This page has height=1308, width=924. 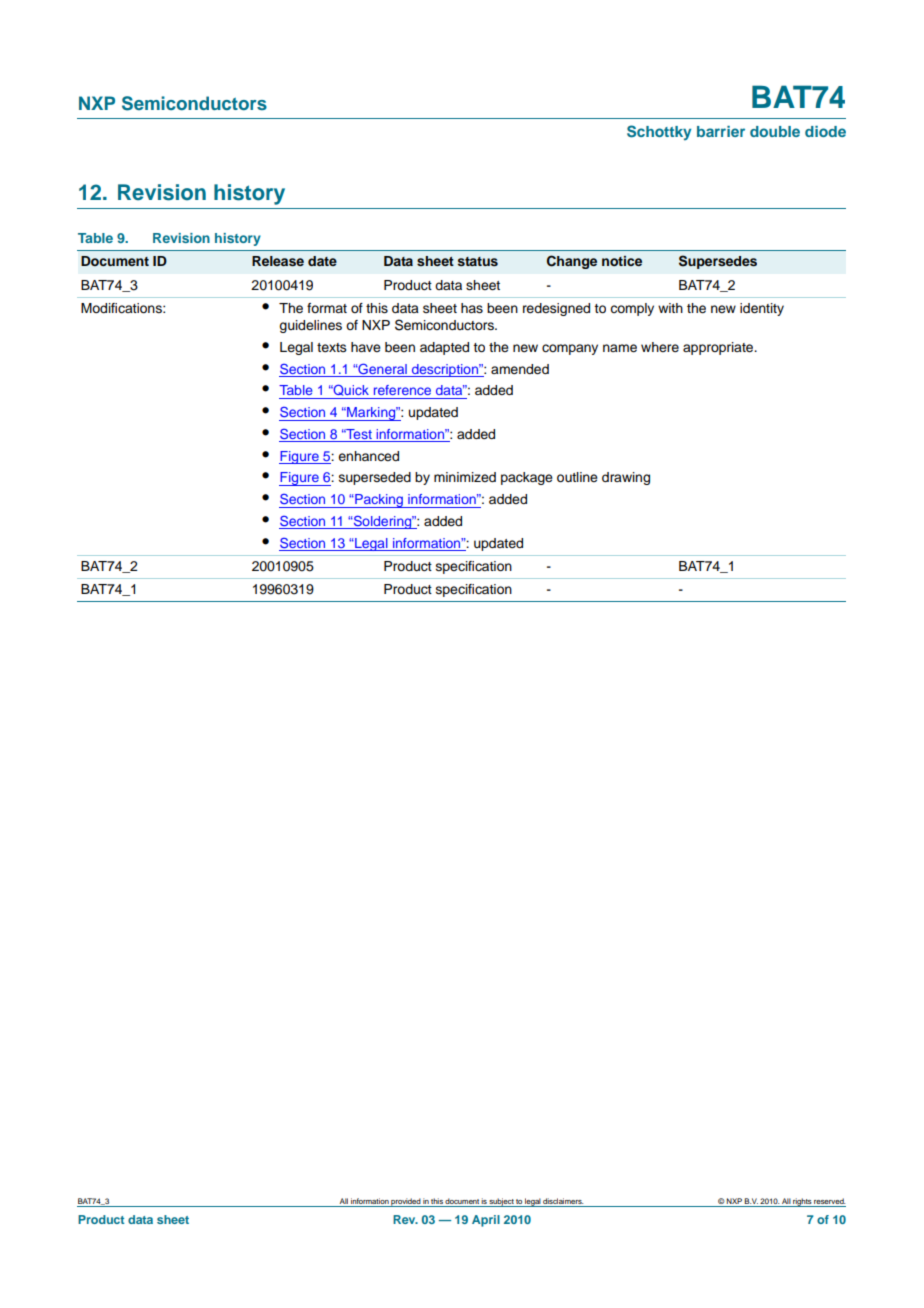 What do you see at coordinates (278, 261) in the page?
I see `Release` at bounding box center [278, 261].
